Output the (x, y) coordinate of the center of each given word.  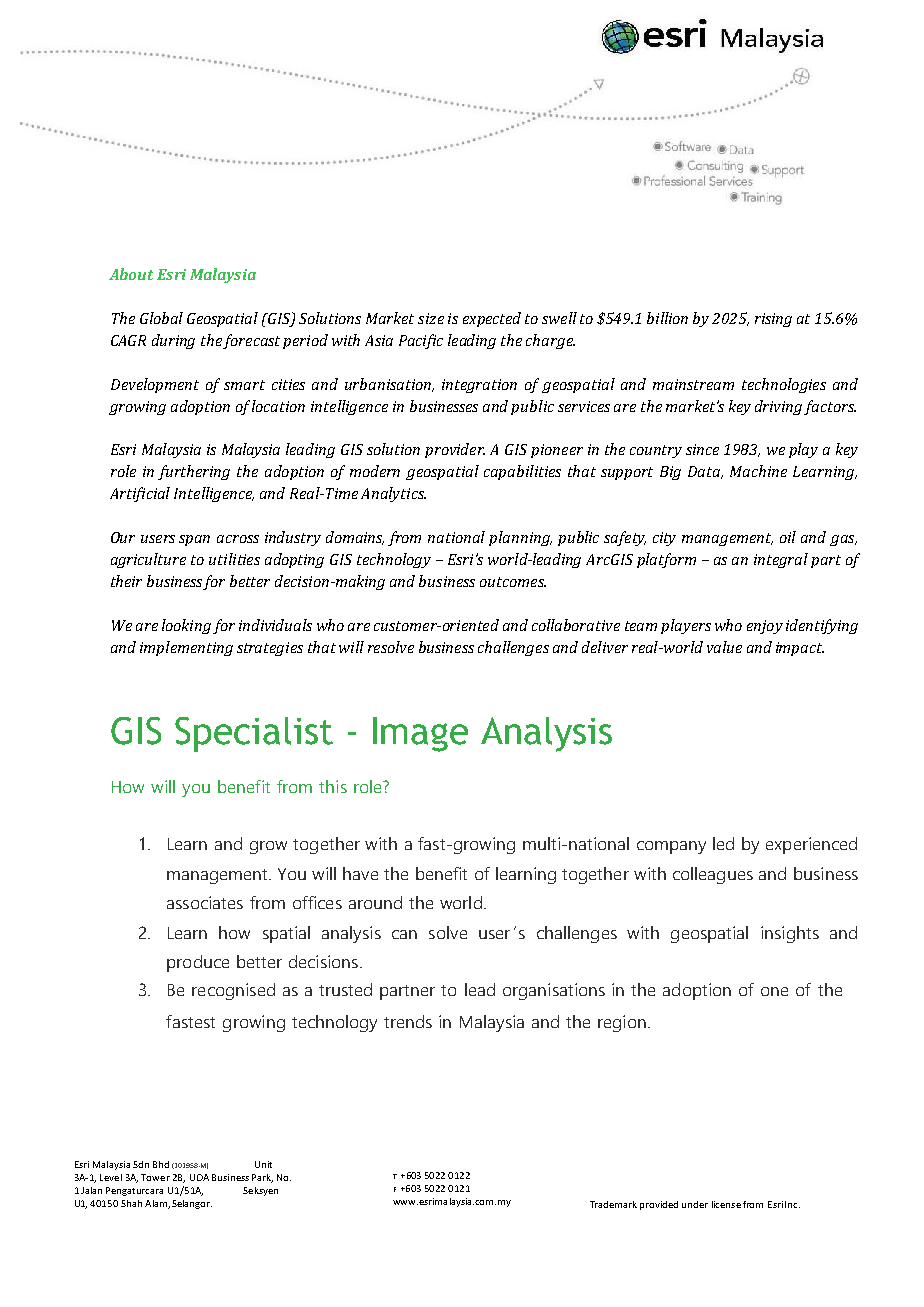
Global (161, 318)
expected (492, 319)
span (194, 540)
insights (790, 934)
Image (420, 734)
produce (198, 963)
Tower (155, 1177)
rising (773, 320)
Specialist (254, 734)
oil (788, 537)
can (404, 934)
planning (520, 538)
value (724, 647)
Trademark (613, 1204)
